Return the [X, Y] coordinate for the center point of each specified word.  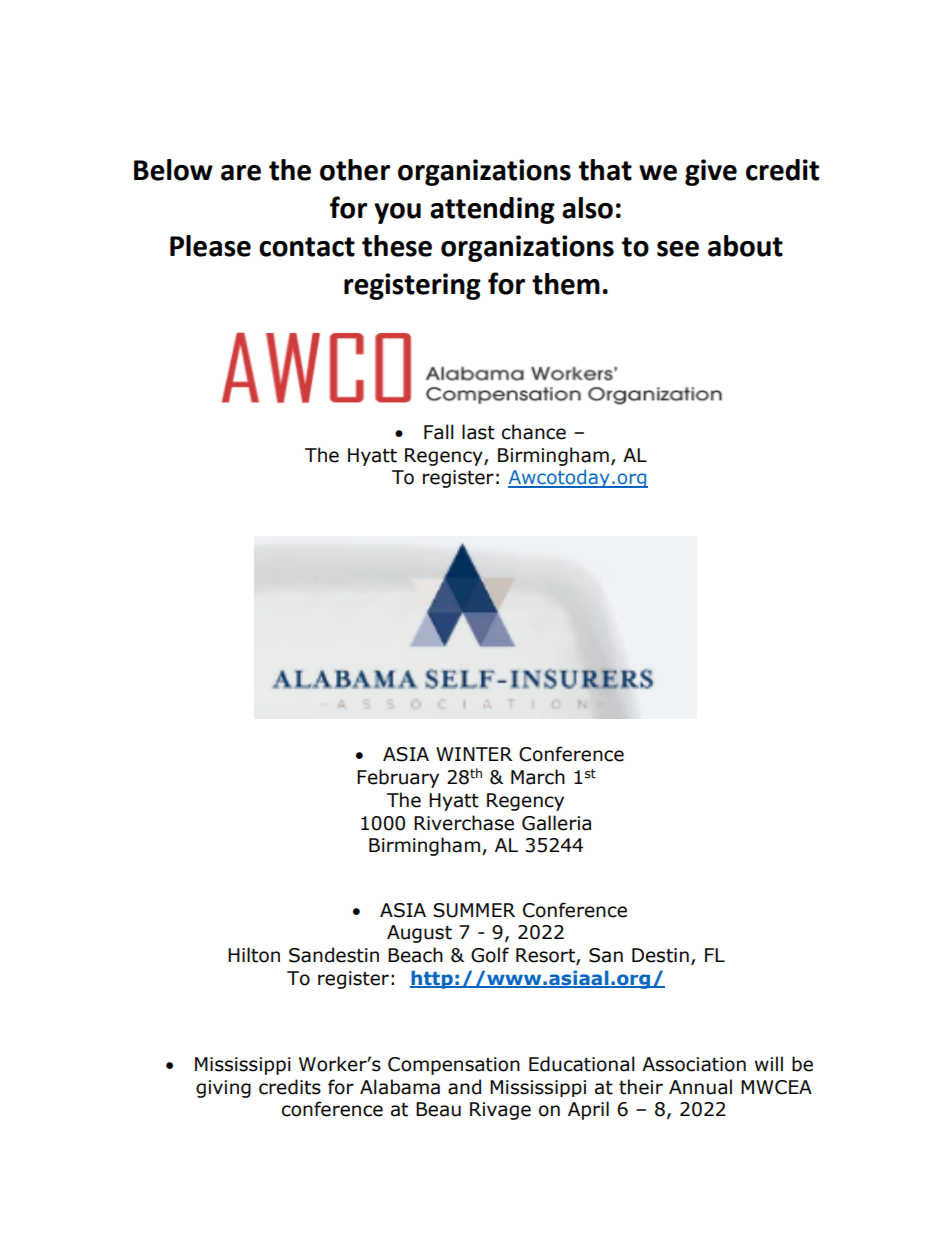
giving [223, 1089]
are [241, 173]
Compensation [454, 1066]
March [538, 777]
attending [492, 210]
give [711, 172]
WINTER [474, 754]
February [398, 778]
